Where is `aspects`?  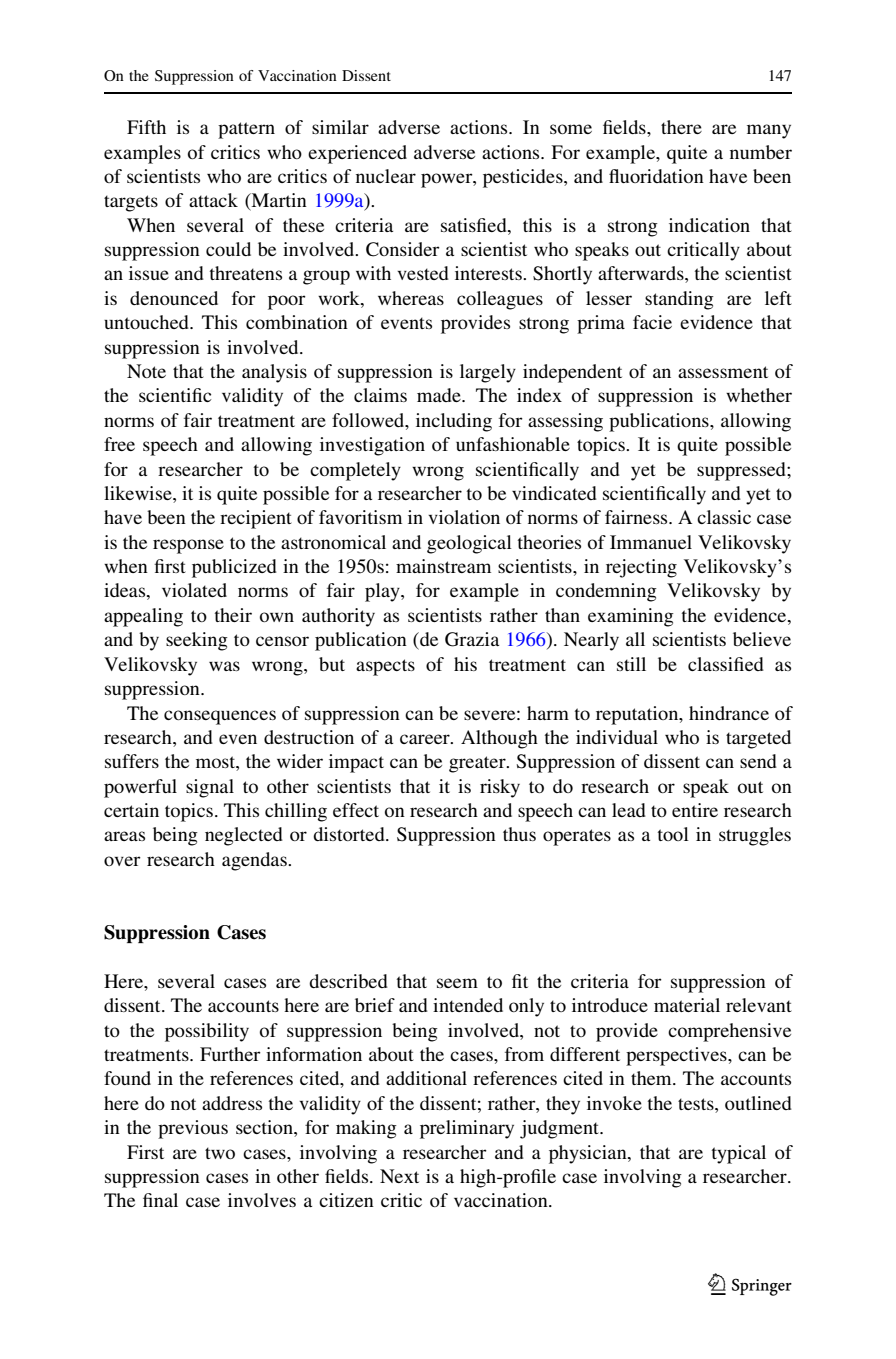
aspects is located at coordinates (385, 667).
